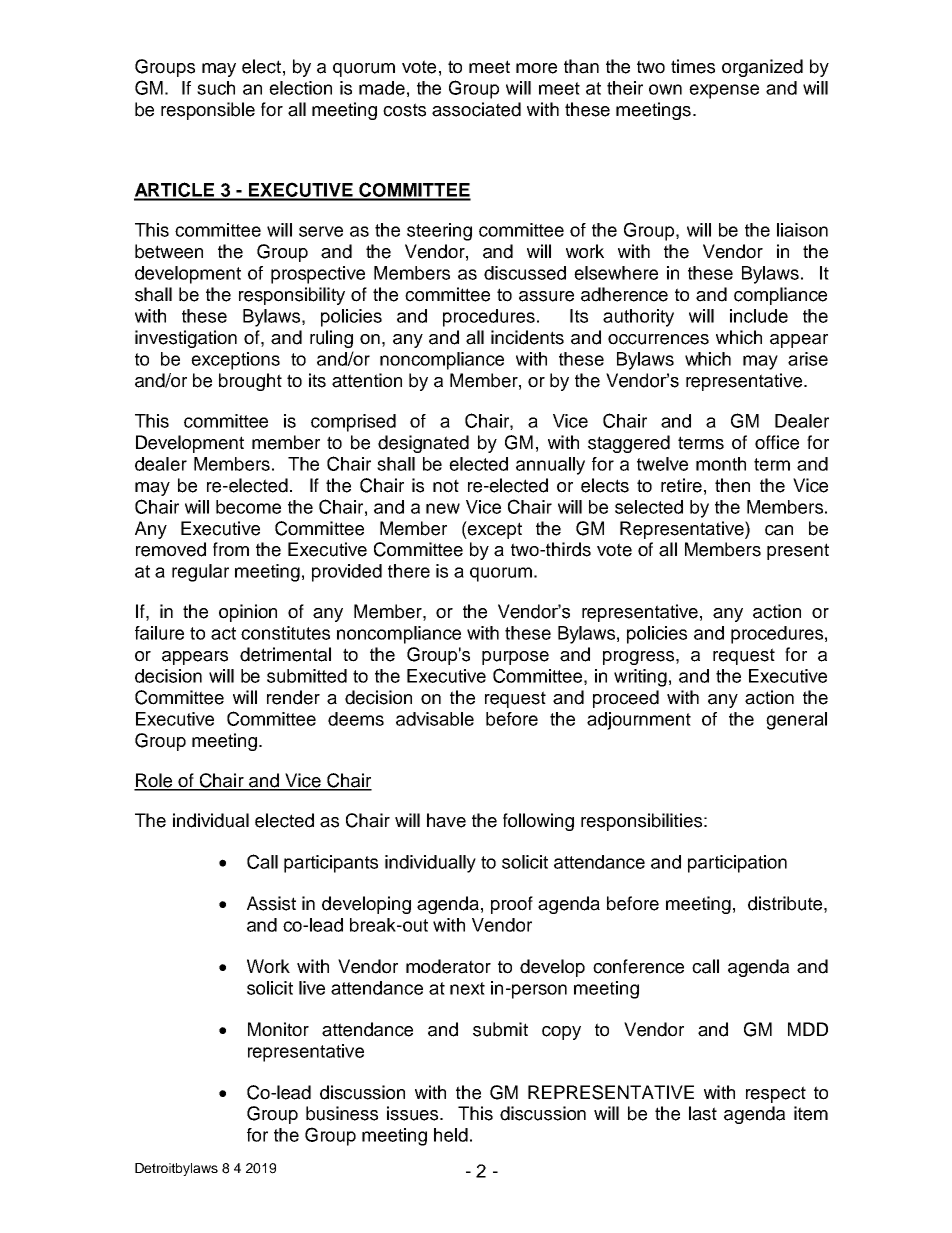  I want to click on associated, so click(476, 109).
